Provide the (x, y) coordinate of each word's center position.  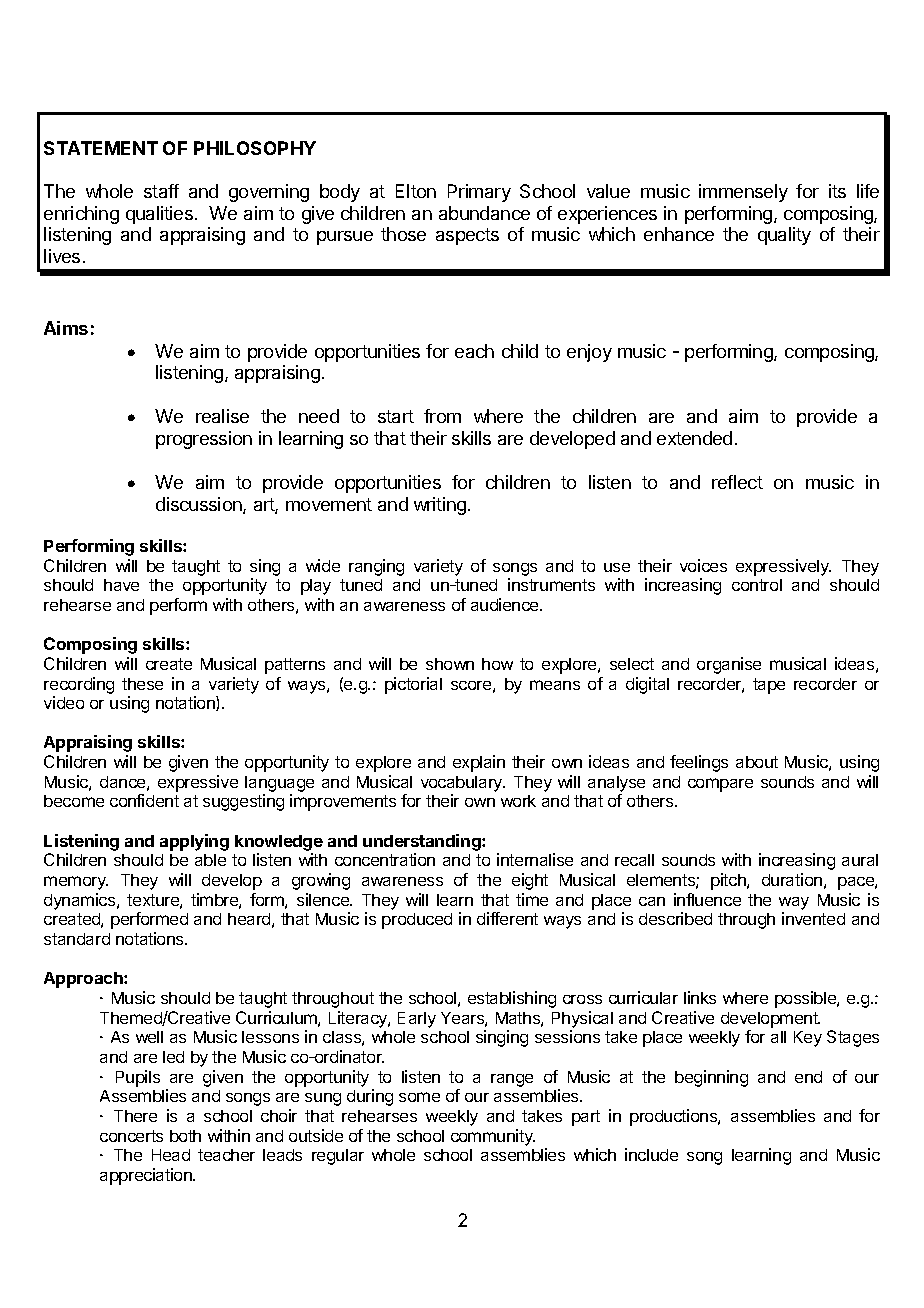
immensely (743, 193)
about (757, 762)
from (442, 416)
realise (222, 416)
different (507, 918)
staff (161, 191)
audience (506, 604)
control (757, 585)
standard (77, 939)
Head (171, 1155)
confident (144, 800)
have (121, 585)
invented (813, 918)
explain (479, 763)
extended (694, 438)
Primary (479, 193)
